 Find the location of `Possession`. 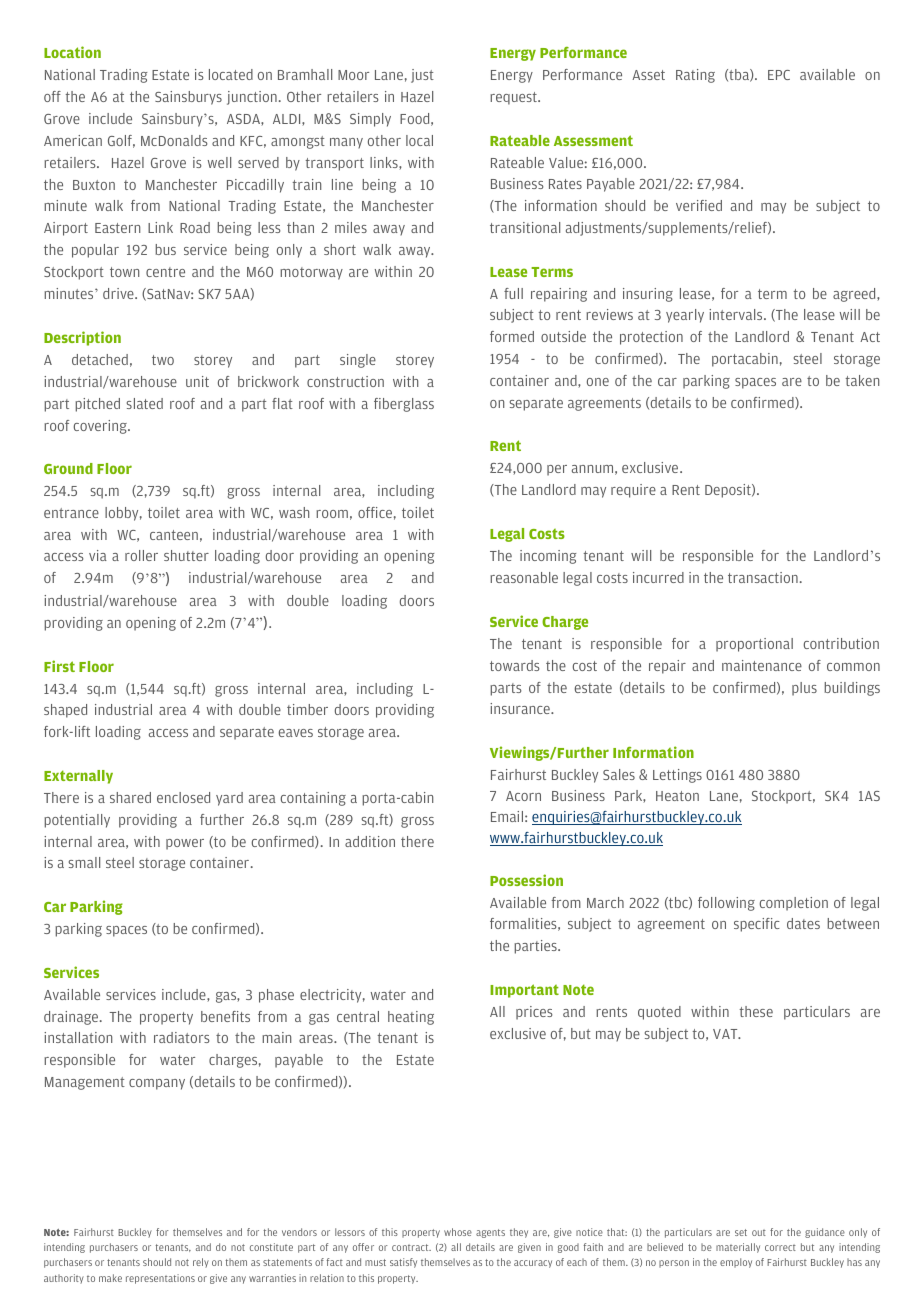

Possession is located at coordinates (526, 880).
